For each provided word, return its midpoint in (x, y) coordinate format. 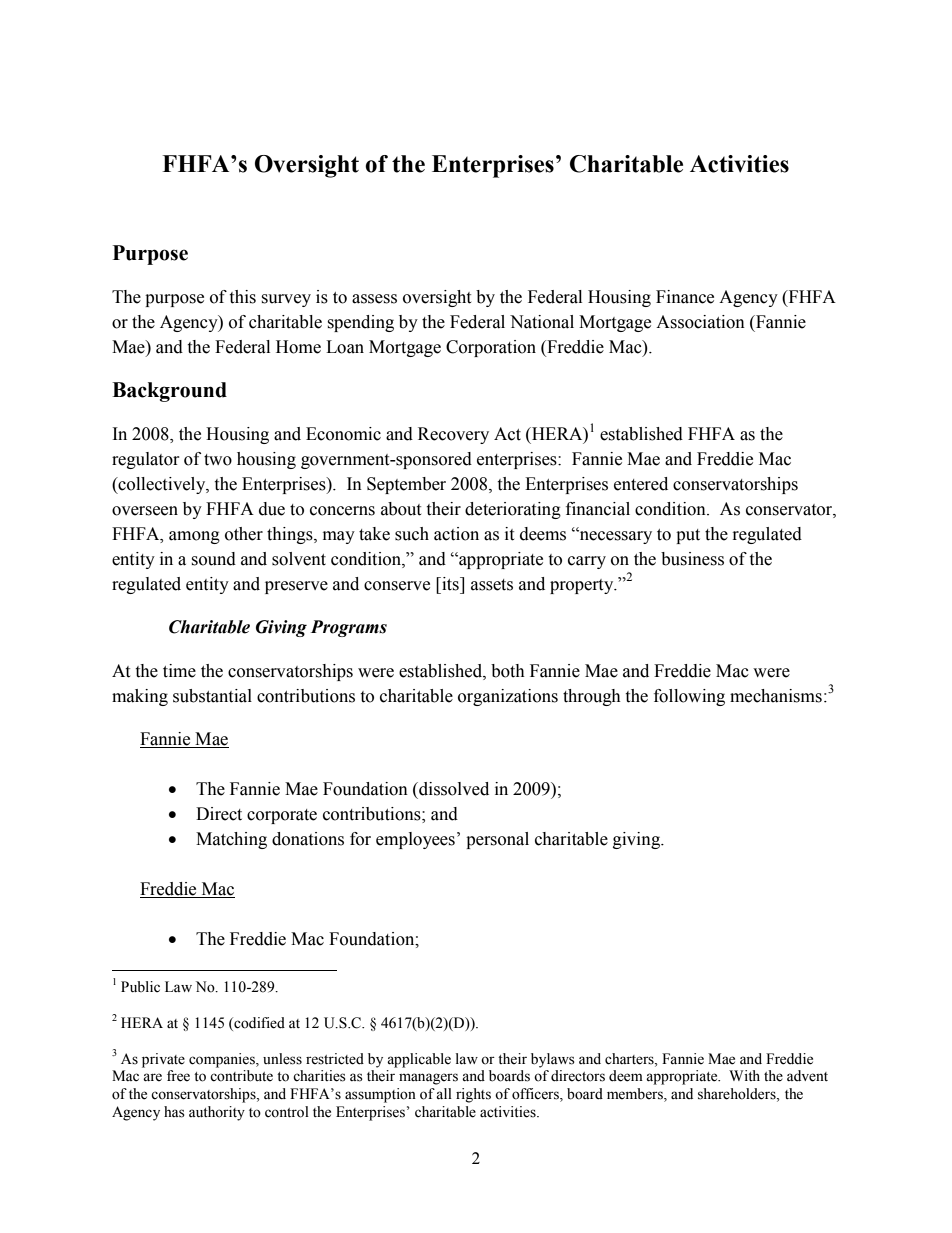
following (689, 697)
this (242, 297)
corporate (282, 816)
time (179, 671)
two (218, 460)
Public (140, 987)
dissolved (453, 789)
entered (641, 484)
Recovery (453, 435)
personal (497, 840)
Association (700, 322)
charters (630, 1059)
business (692, 559)
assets (492, 585)
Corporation (491, 348)
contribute (241, 1076)
